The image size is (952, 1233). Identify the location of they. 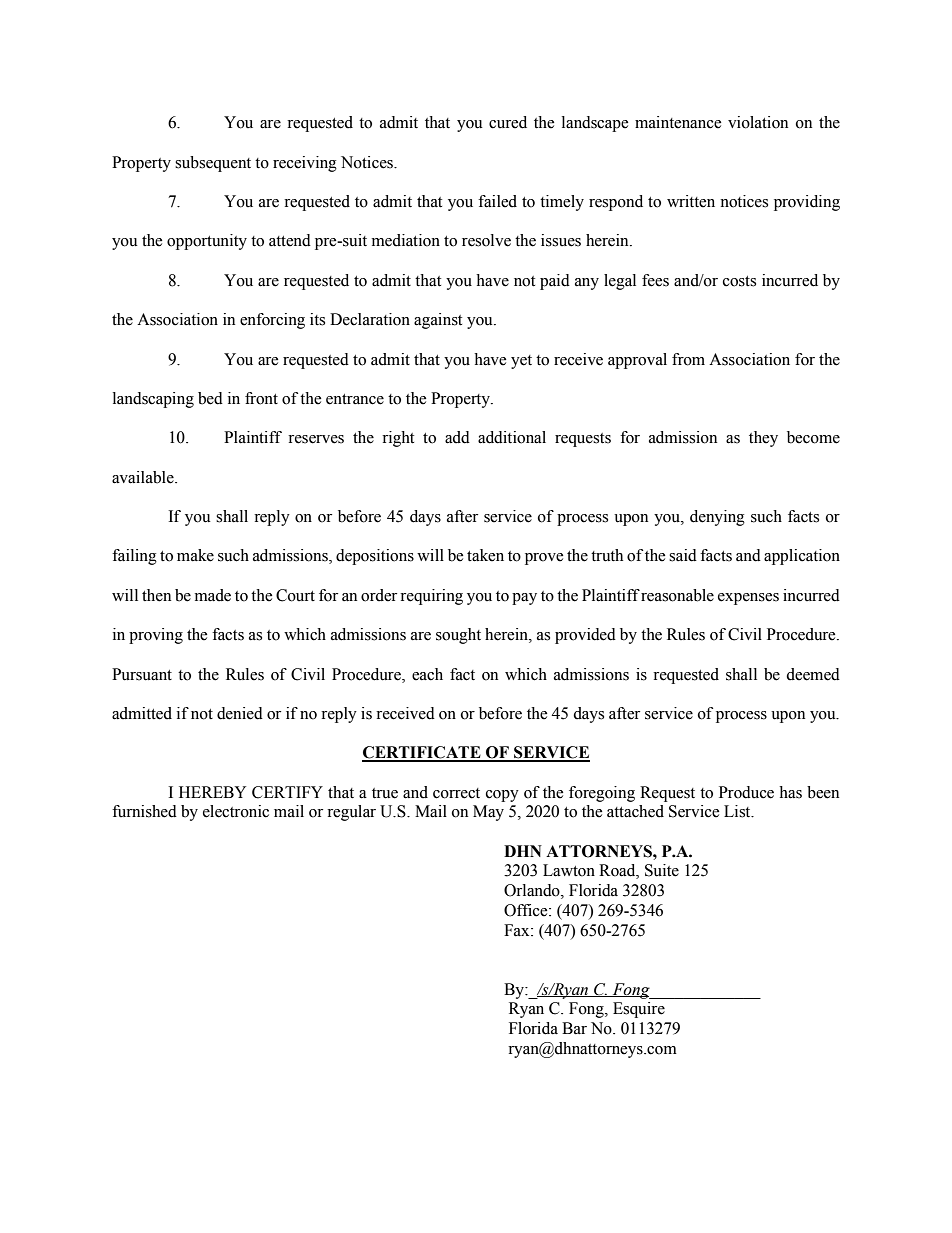
(763, 439).
